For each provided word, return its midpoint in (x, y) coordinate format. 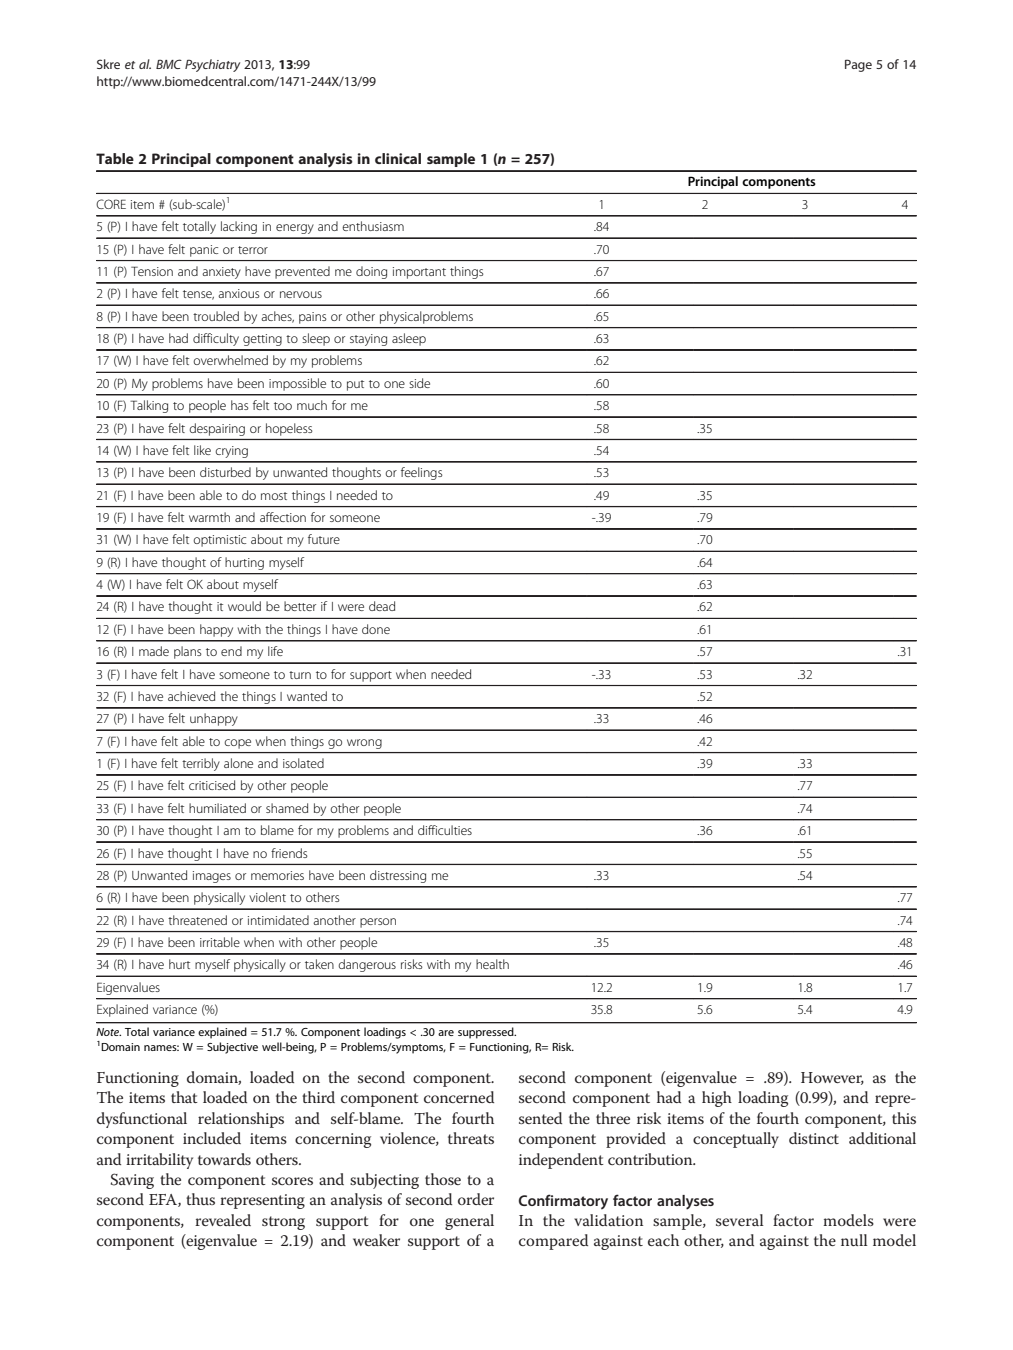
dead (382, 606)
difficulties (445, 830)
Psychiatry (212, 65)
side (419, 383)
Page (858, 65)
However (832, 1078)
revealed (223, 1220)
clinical (398, 158)
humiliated (217, 808)
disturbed (225, 472)
